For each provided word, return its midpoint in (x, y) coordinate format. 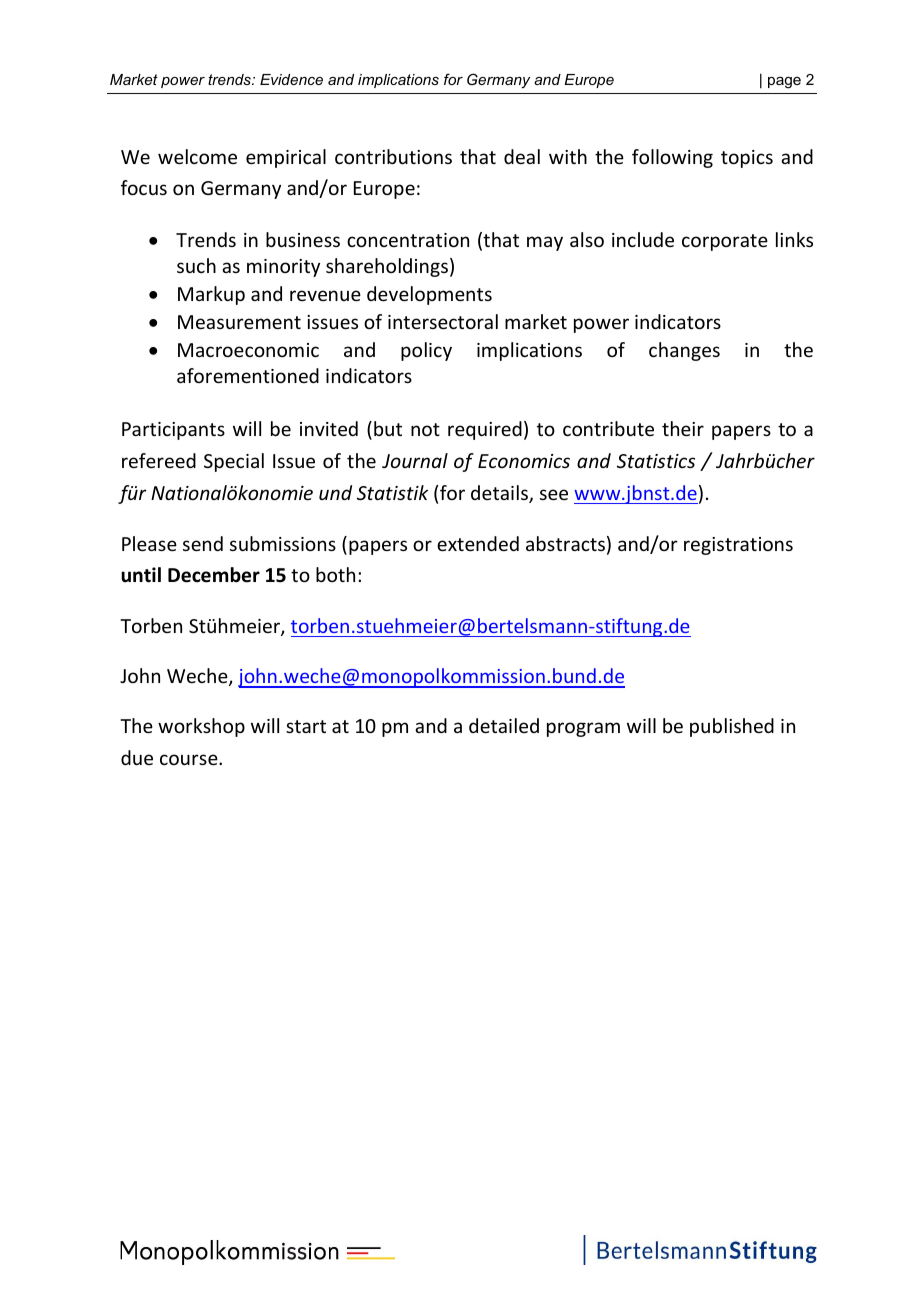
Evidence (291, 79)
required (485, 430)
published (732, 727)
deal (522, 156)
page (784, 83)
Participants (173, 431)
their (683, 428)
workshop (201, 727)
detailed (504, 725)
